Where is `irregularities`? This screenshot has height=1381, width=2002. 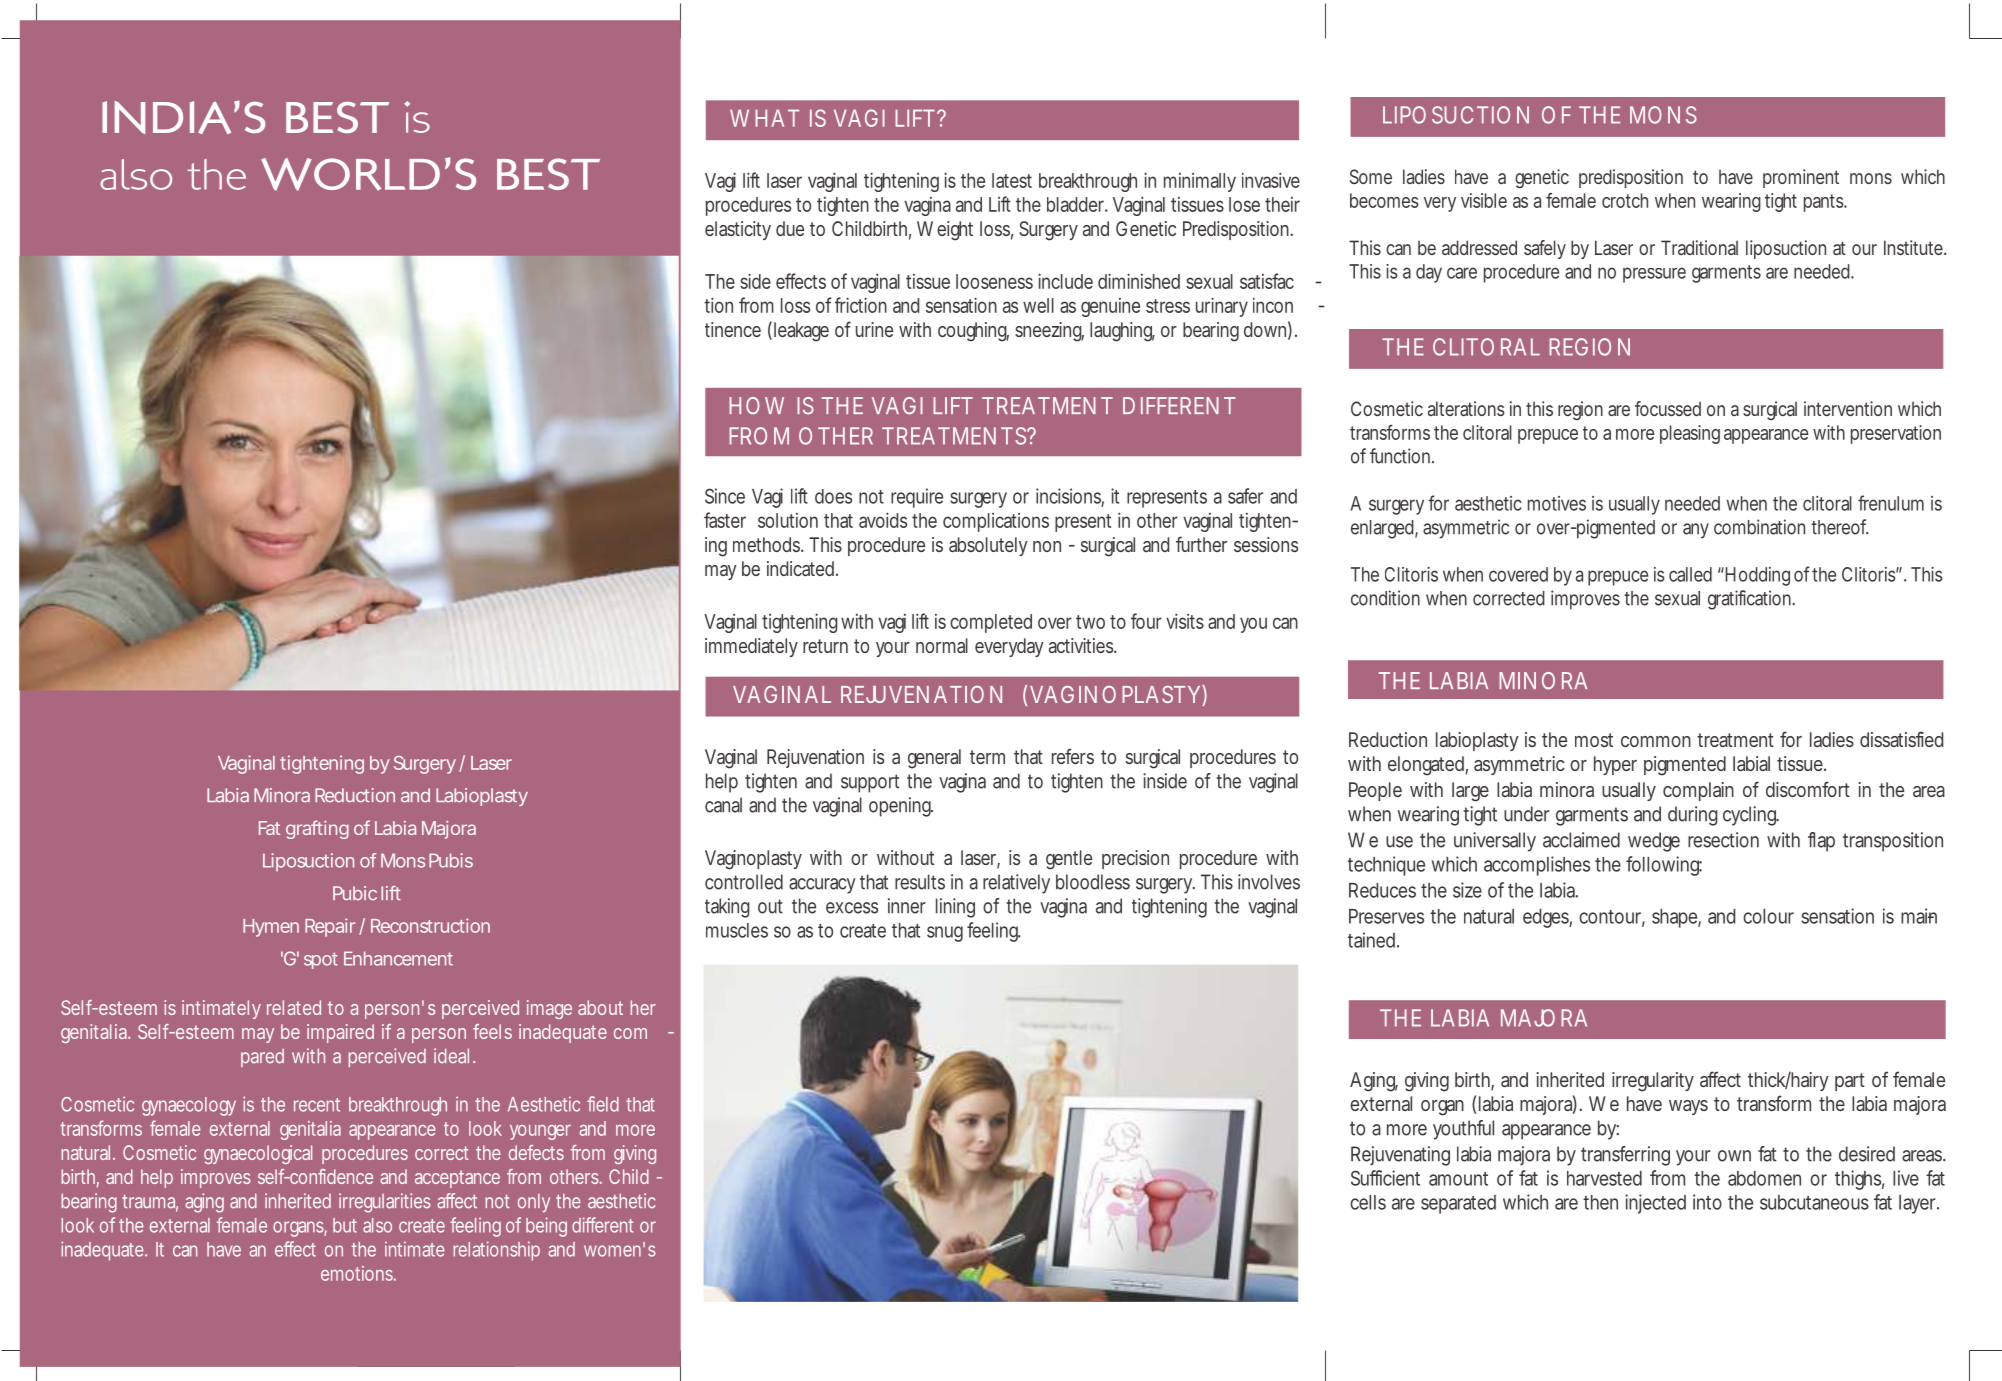 irregularities is located at coordinates (385, 1203).
